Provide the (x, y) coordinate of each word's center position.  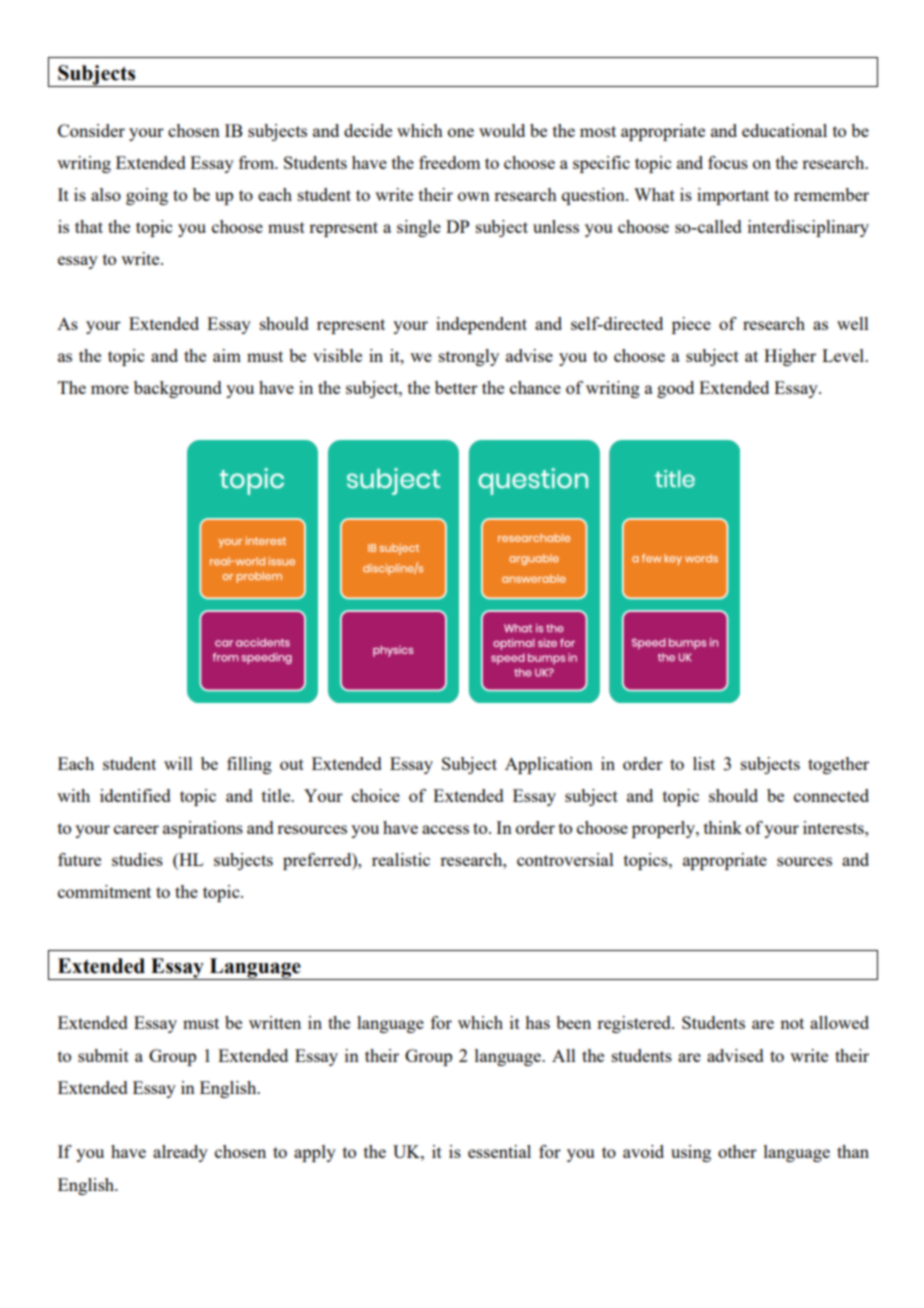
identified (135, 795)
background (178, 389)
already (180, 1153)
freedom (449, 162)
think (723, 827)
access (445, 829)
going (147, 196)
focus (728, 162)
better (456, 387)
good (675, 389)
